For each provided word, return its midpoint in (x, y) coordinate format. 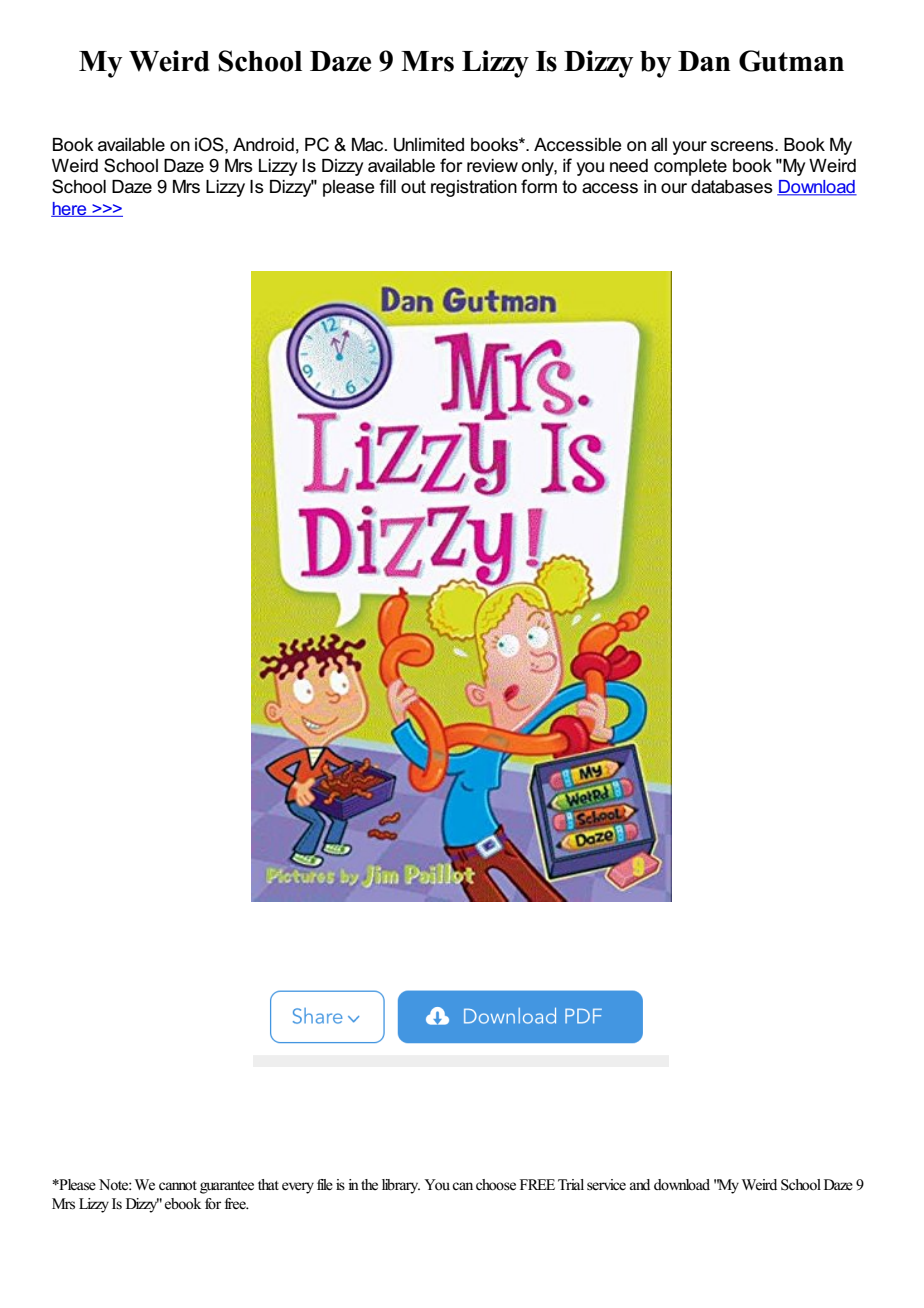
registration (474, 188)
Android (263, 145)
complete (690, 167)
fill (387, 186)
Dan (704, 61)
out (413, 186)
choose (496, 1185)
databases (732, 187)
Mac (369, 145)
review (492, 166)
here (70, 209)
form (539, 186)
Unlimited (429, 145)
